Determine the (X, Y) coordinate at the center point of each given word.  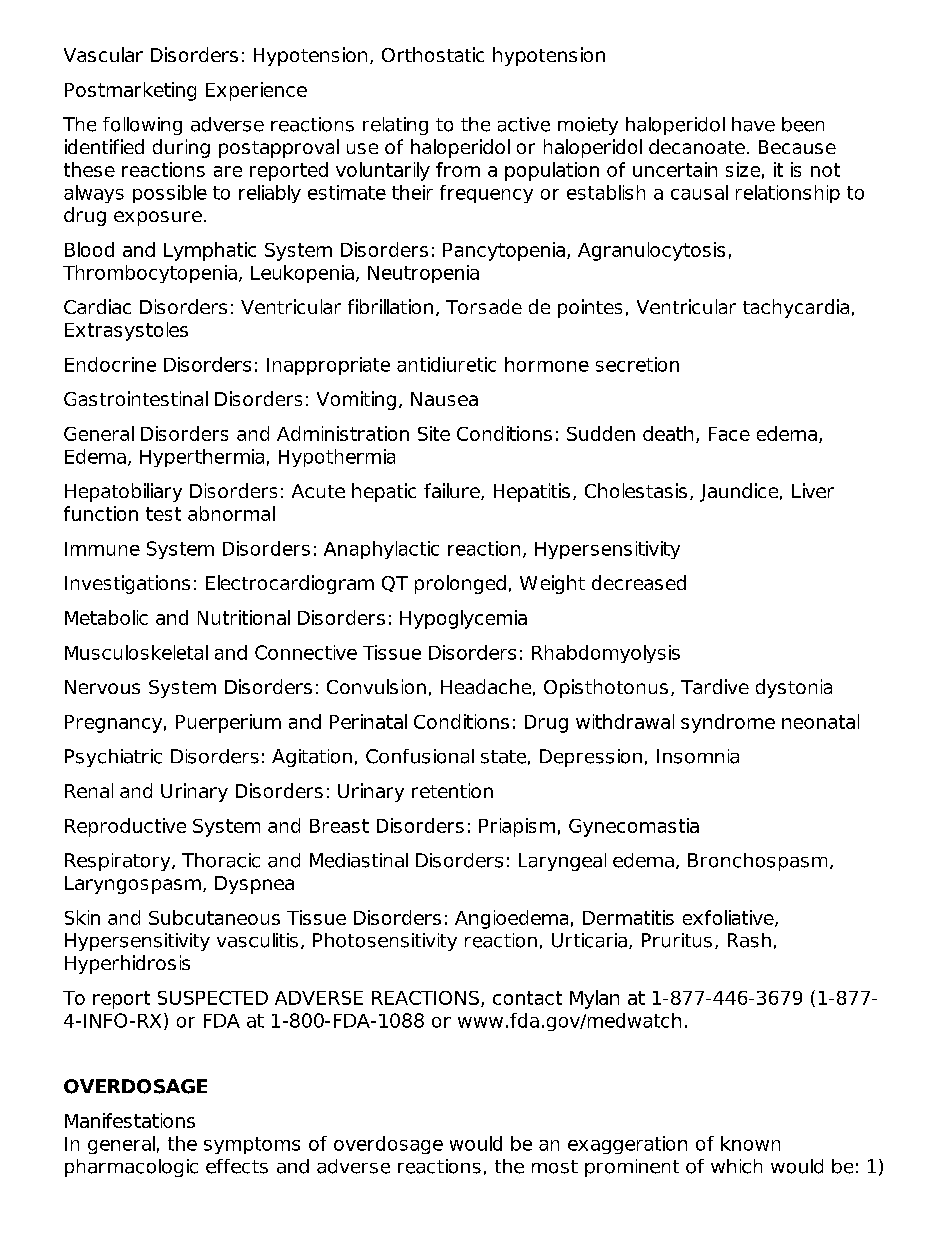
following (142, 126)
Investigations (127, 584)
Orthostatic (433, 54)
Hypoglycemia (463, 619)
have (753, 124)
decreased (639, 582)
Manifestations (130, 1120)
